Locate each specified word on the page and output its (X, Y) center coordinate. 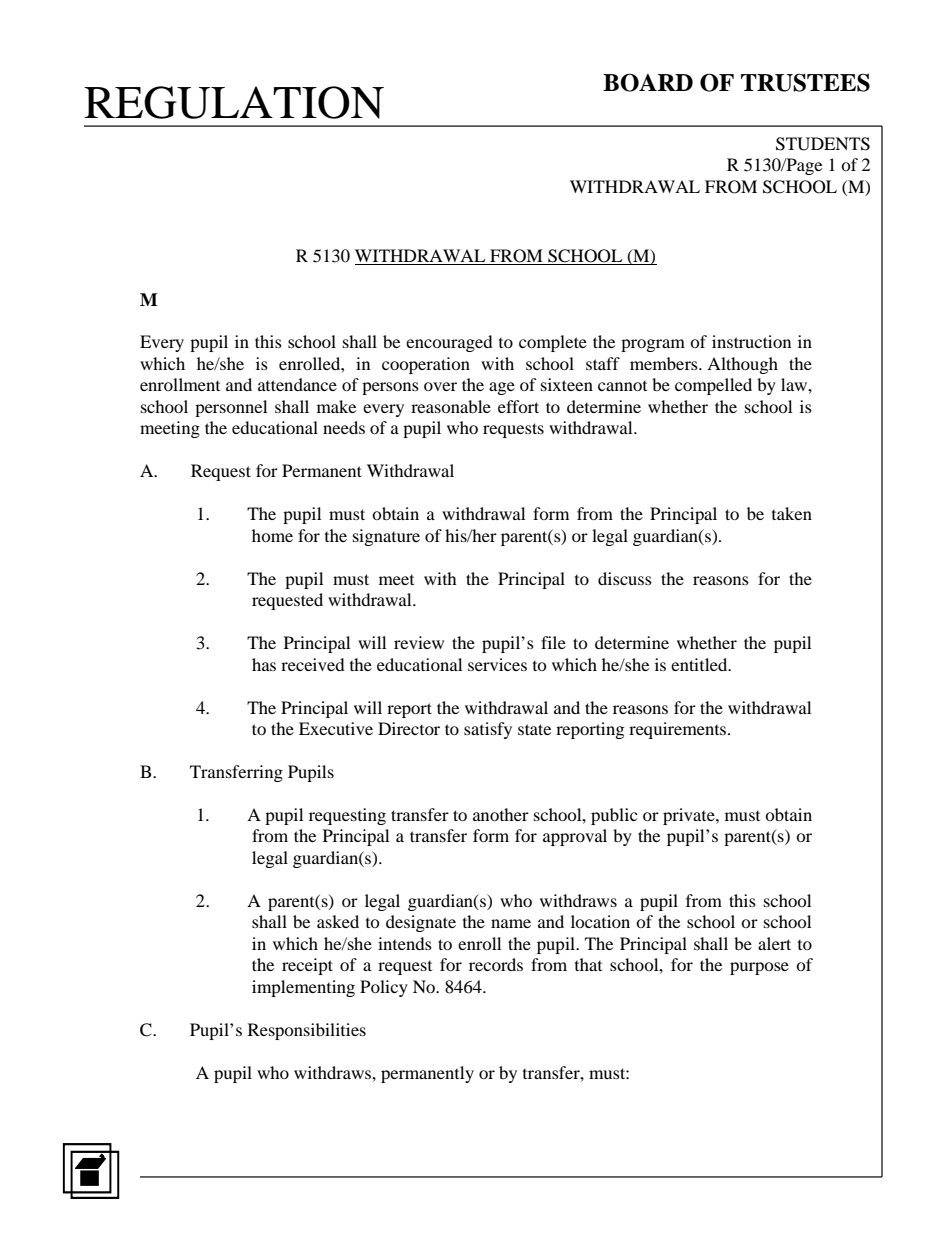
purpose (759, 968)
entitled (700, 664)
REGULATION (234, 102)
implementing (303, 988)
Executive (336, 728)
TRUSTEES (805, 82)
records (496, 964)
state (534, 729)
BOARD (648, 82)
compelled (713, 386)
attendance (297, 384)
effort (518, 406)
